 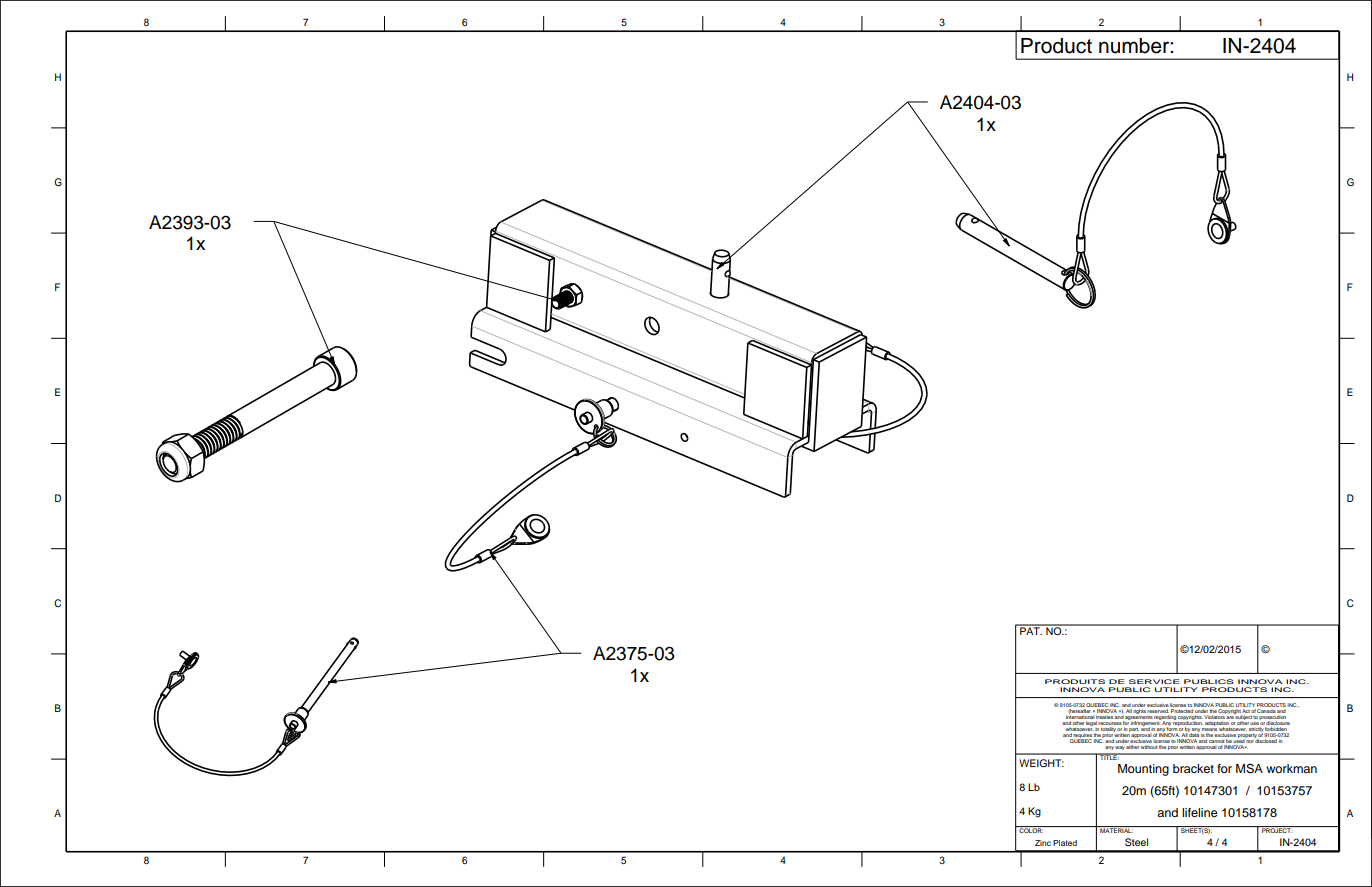 I want to click on Steel, so click(x=1136, y=842).
